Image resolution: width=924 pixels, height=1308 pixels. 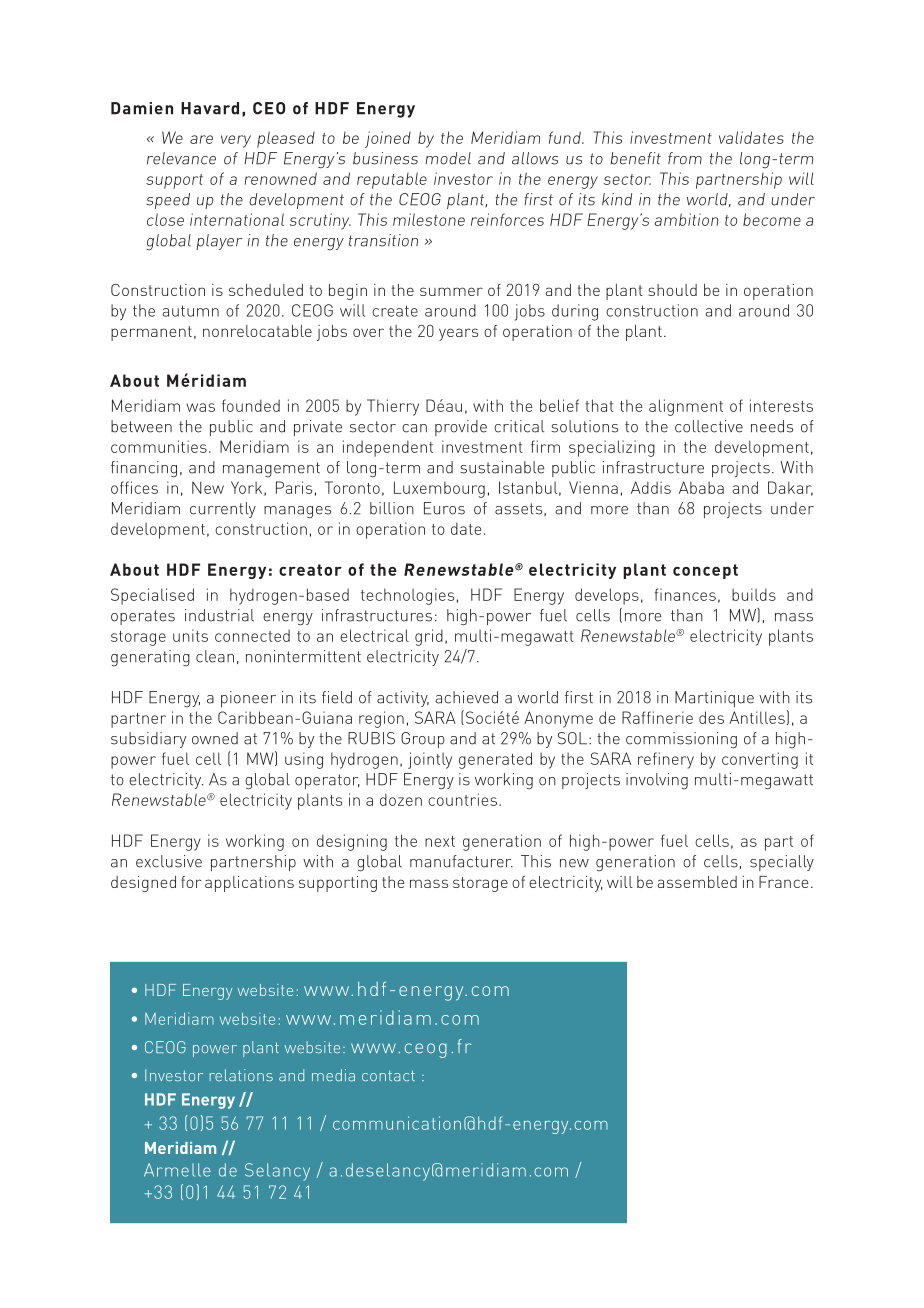 I want to click on contact, so click(x=388, y=1075).
